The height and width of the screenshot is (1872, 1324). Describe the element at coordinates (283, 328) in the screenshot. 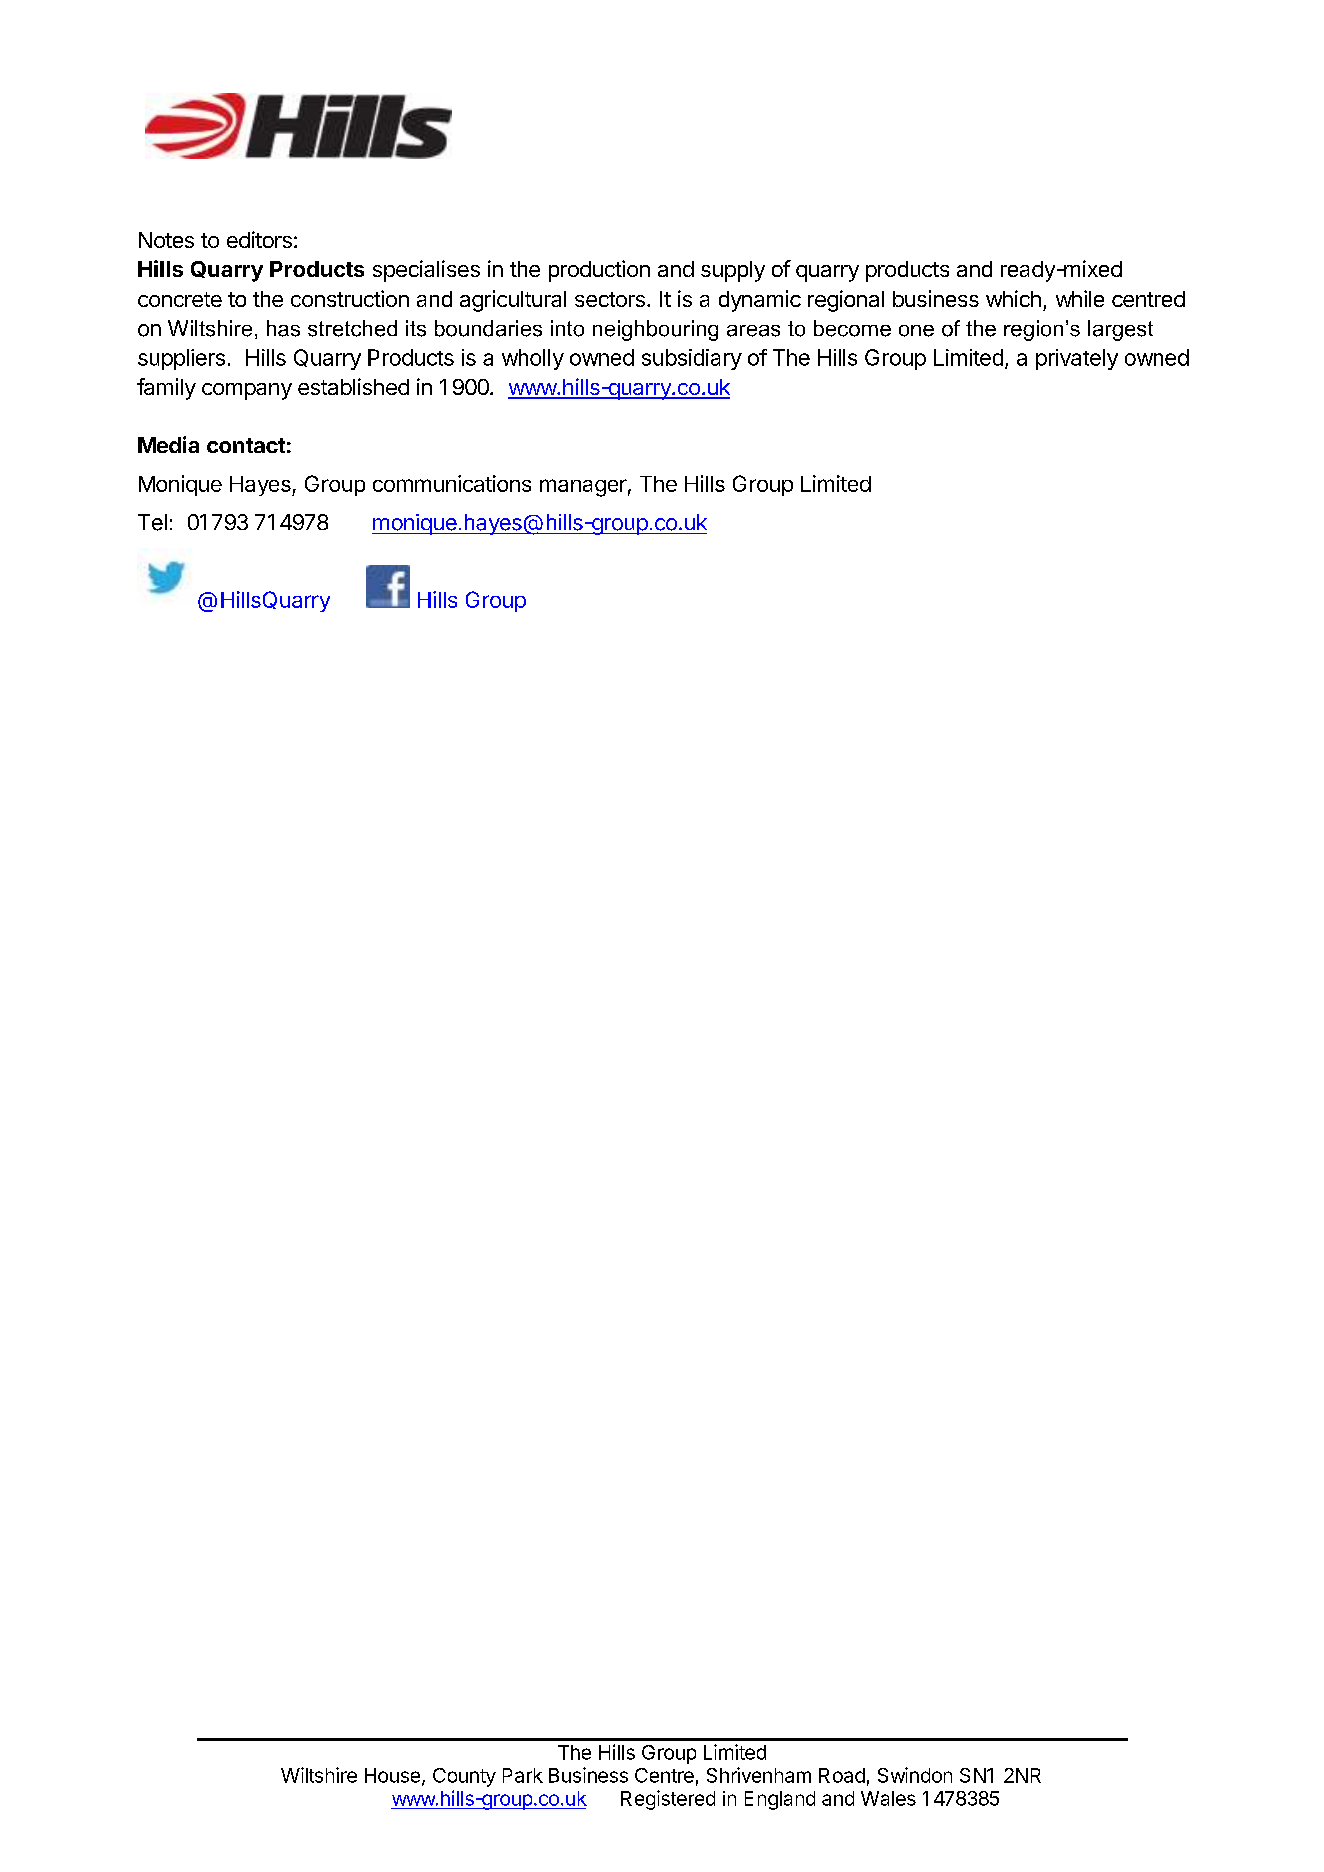

I see `has` at that location.
